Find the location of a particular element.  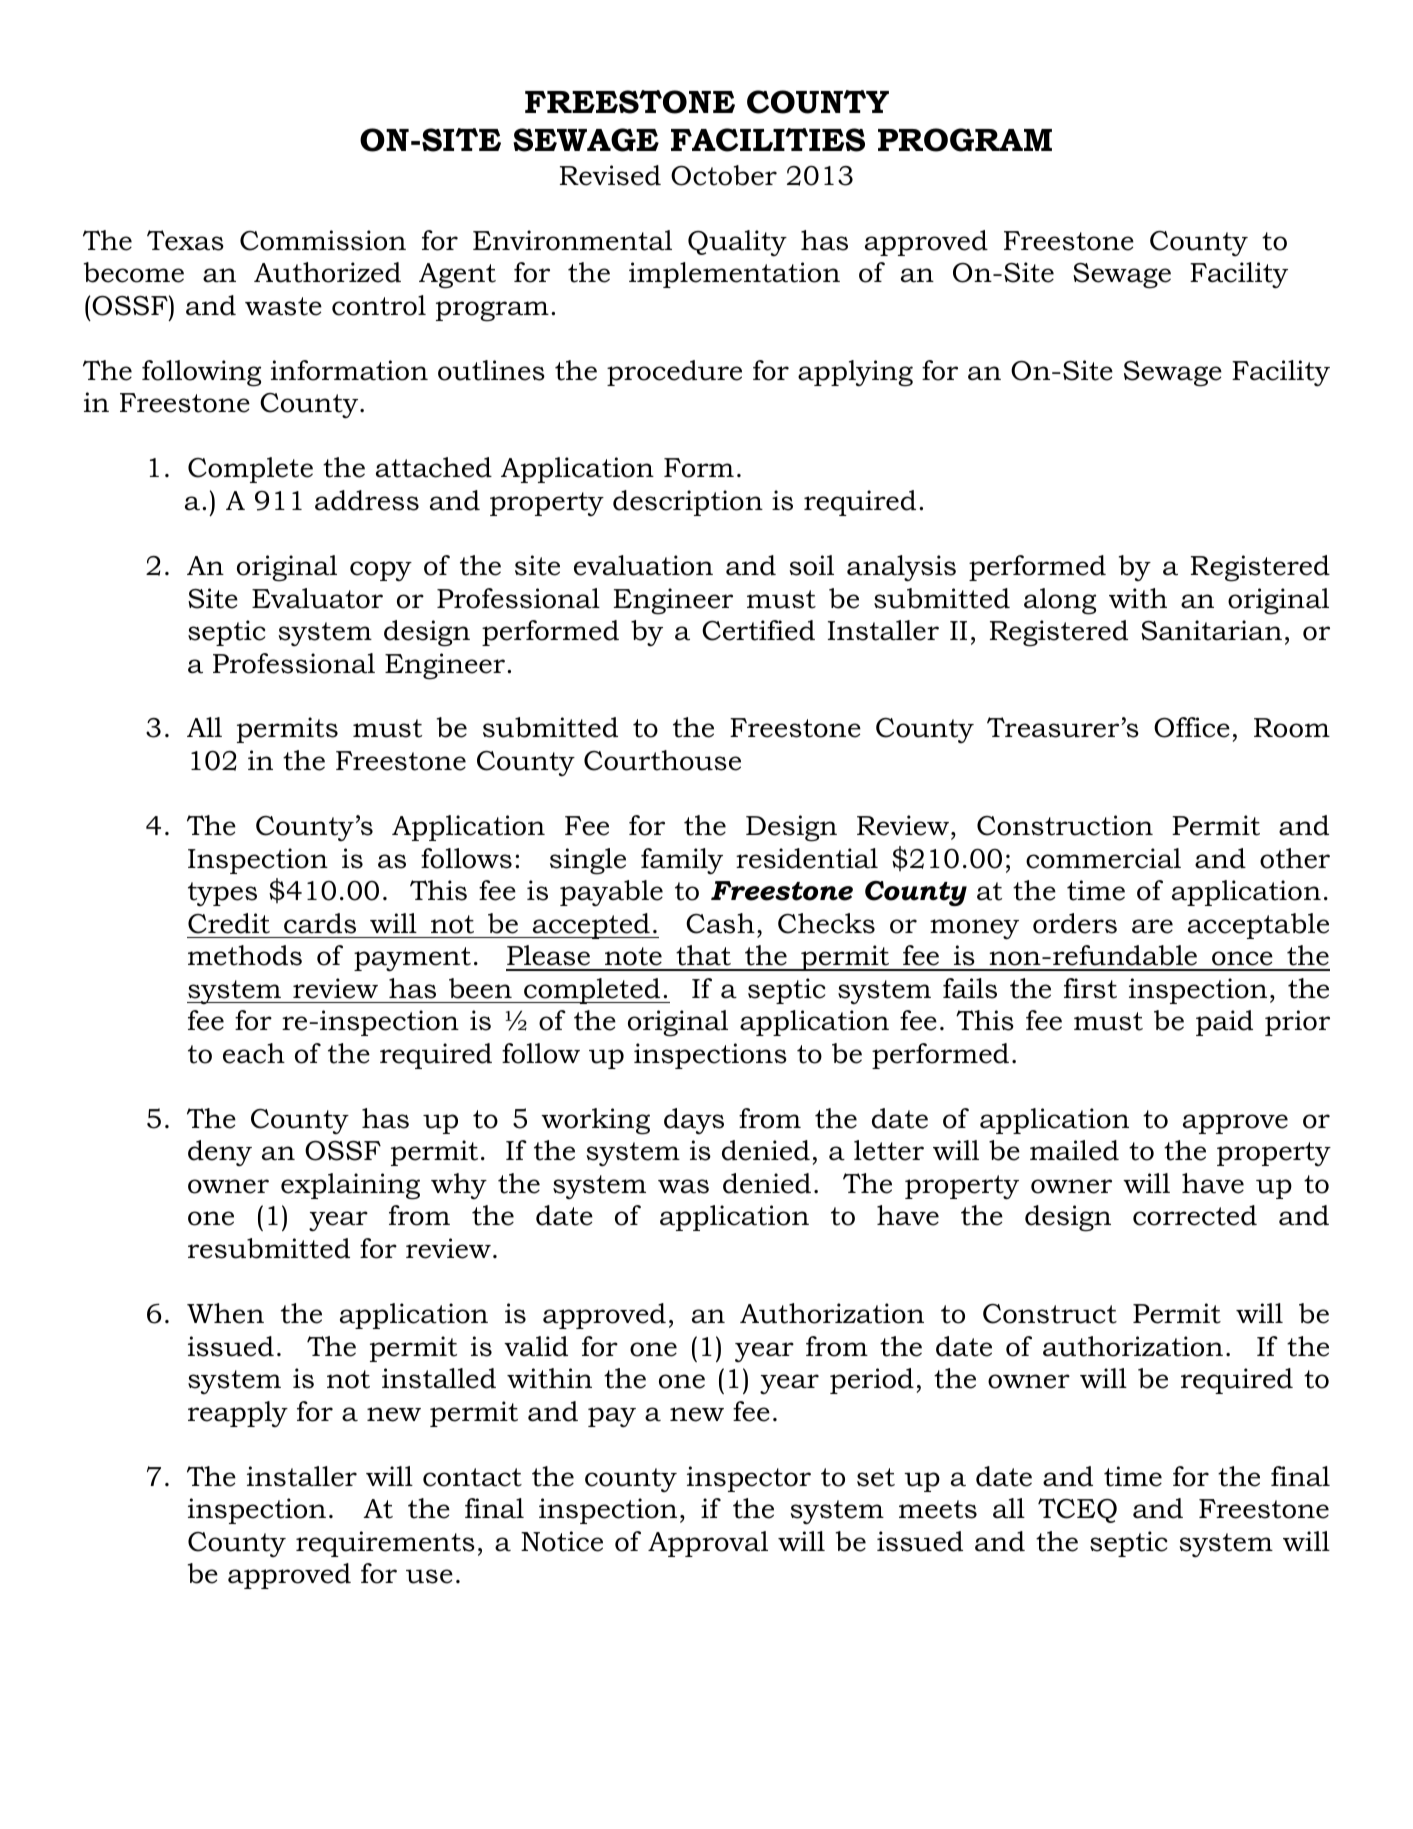

FACILITIES is located at coordinates (768, 140).
